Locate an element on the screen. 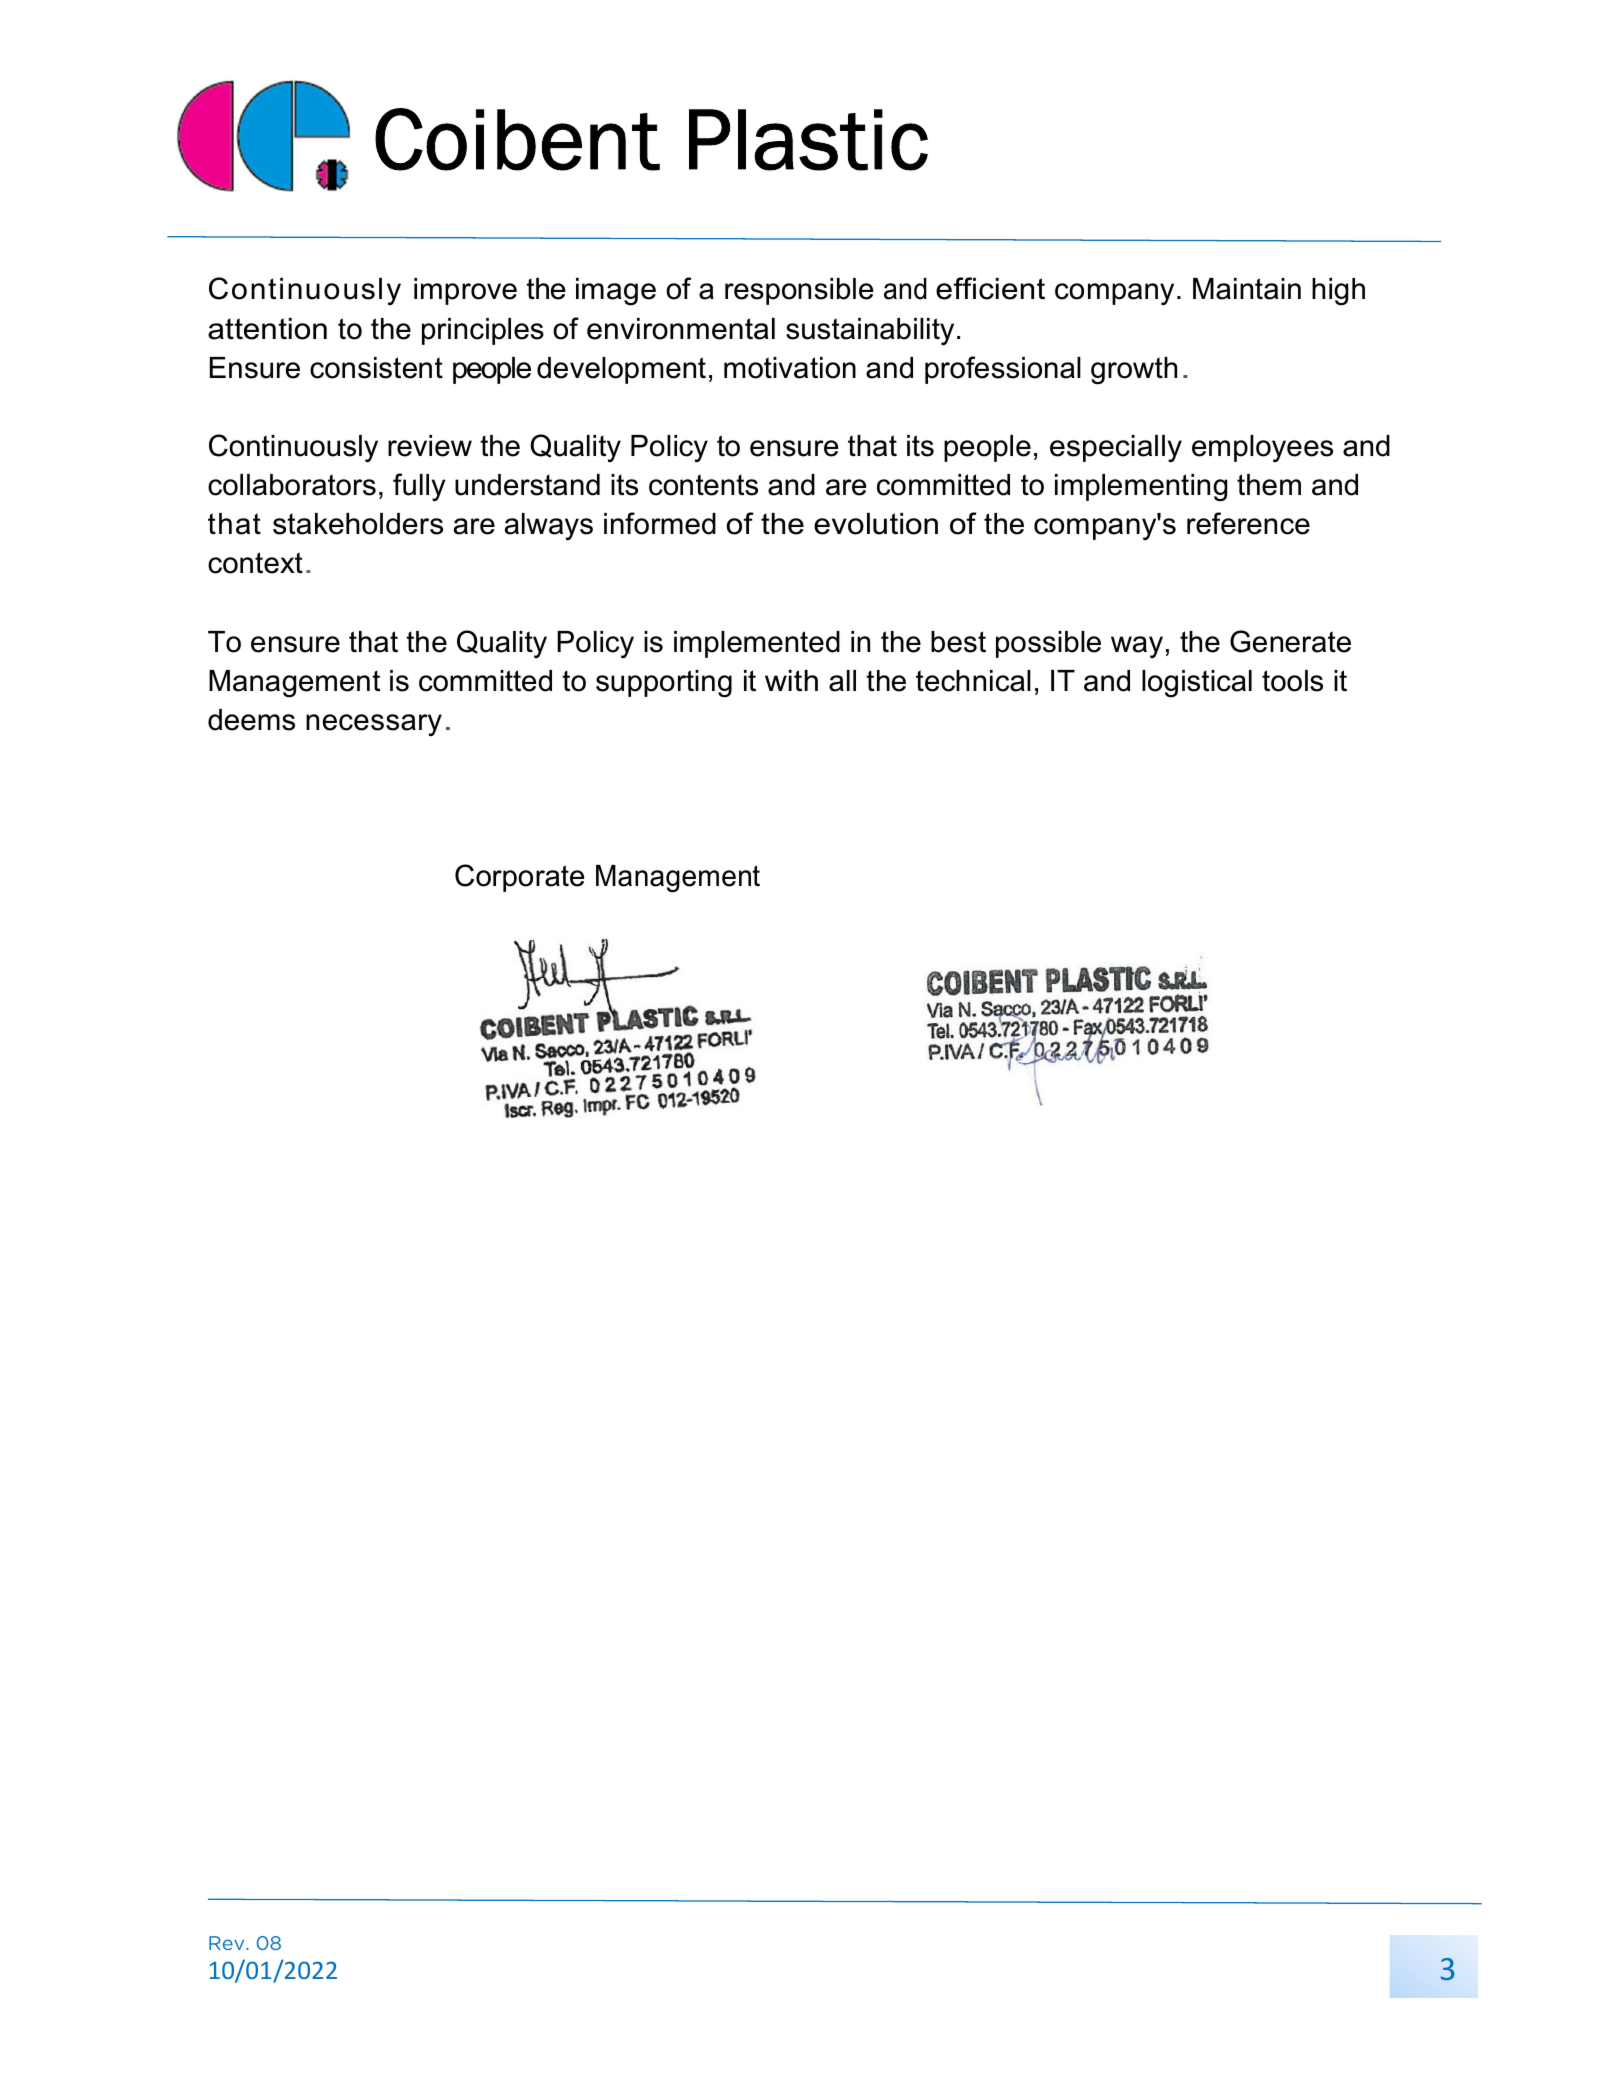  necessary is located at coordinates (374, 725).
